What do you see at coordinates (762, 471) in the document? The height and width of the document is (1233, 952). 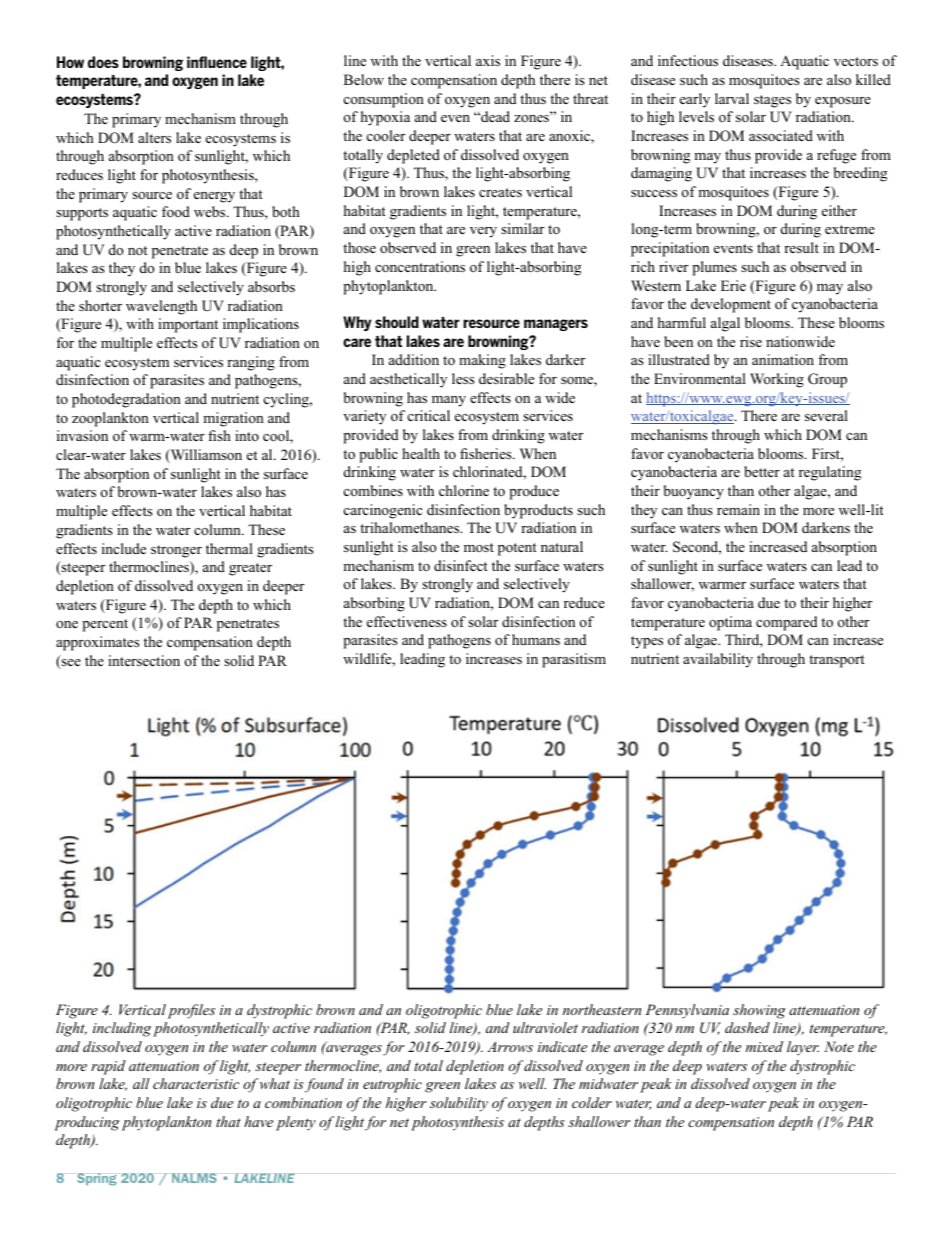 I see `better` at bounding box center [762, 471].
